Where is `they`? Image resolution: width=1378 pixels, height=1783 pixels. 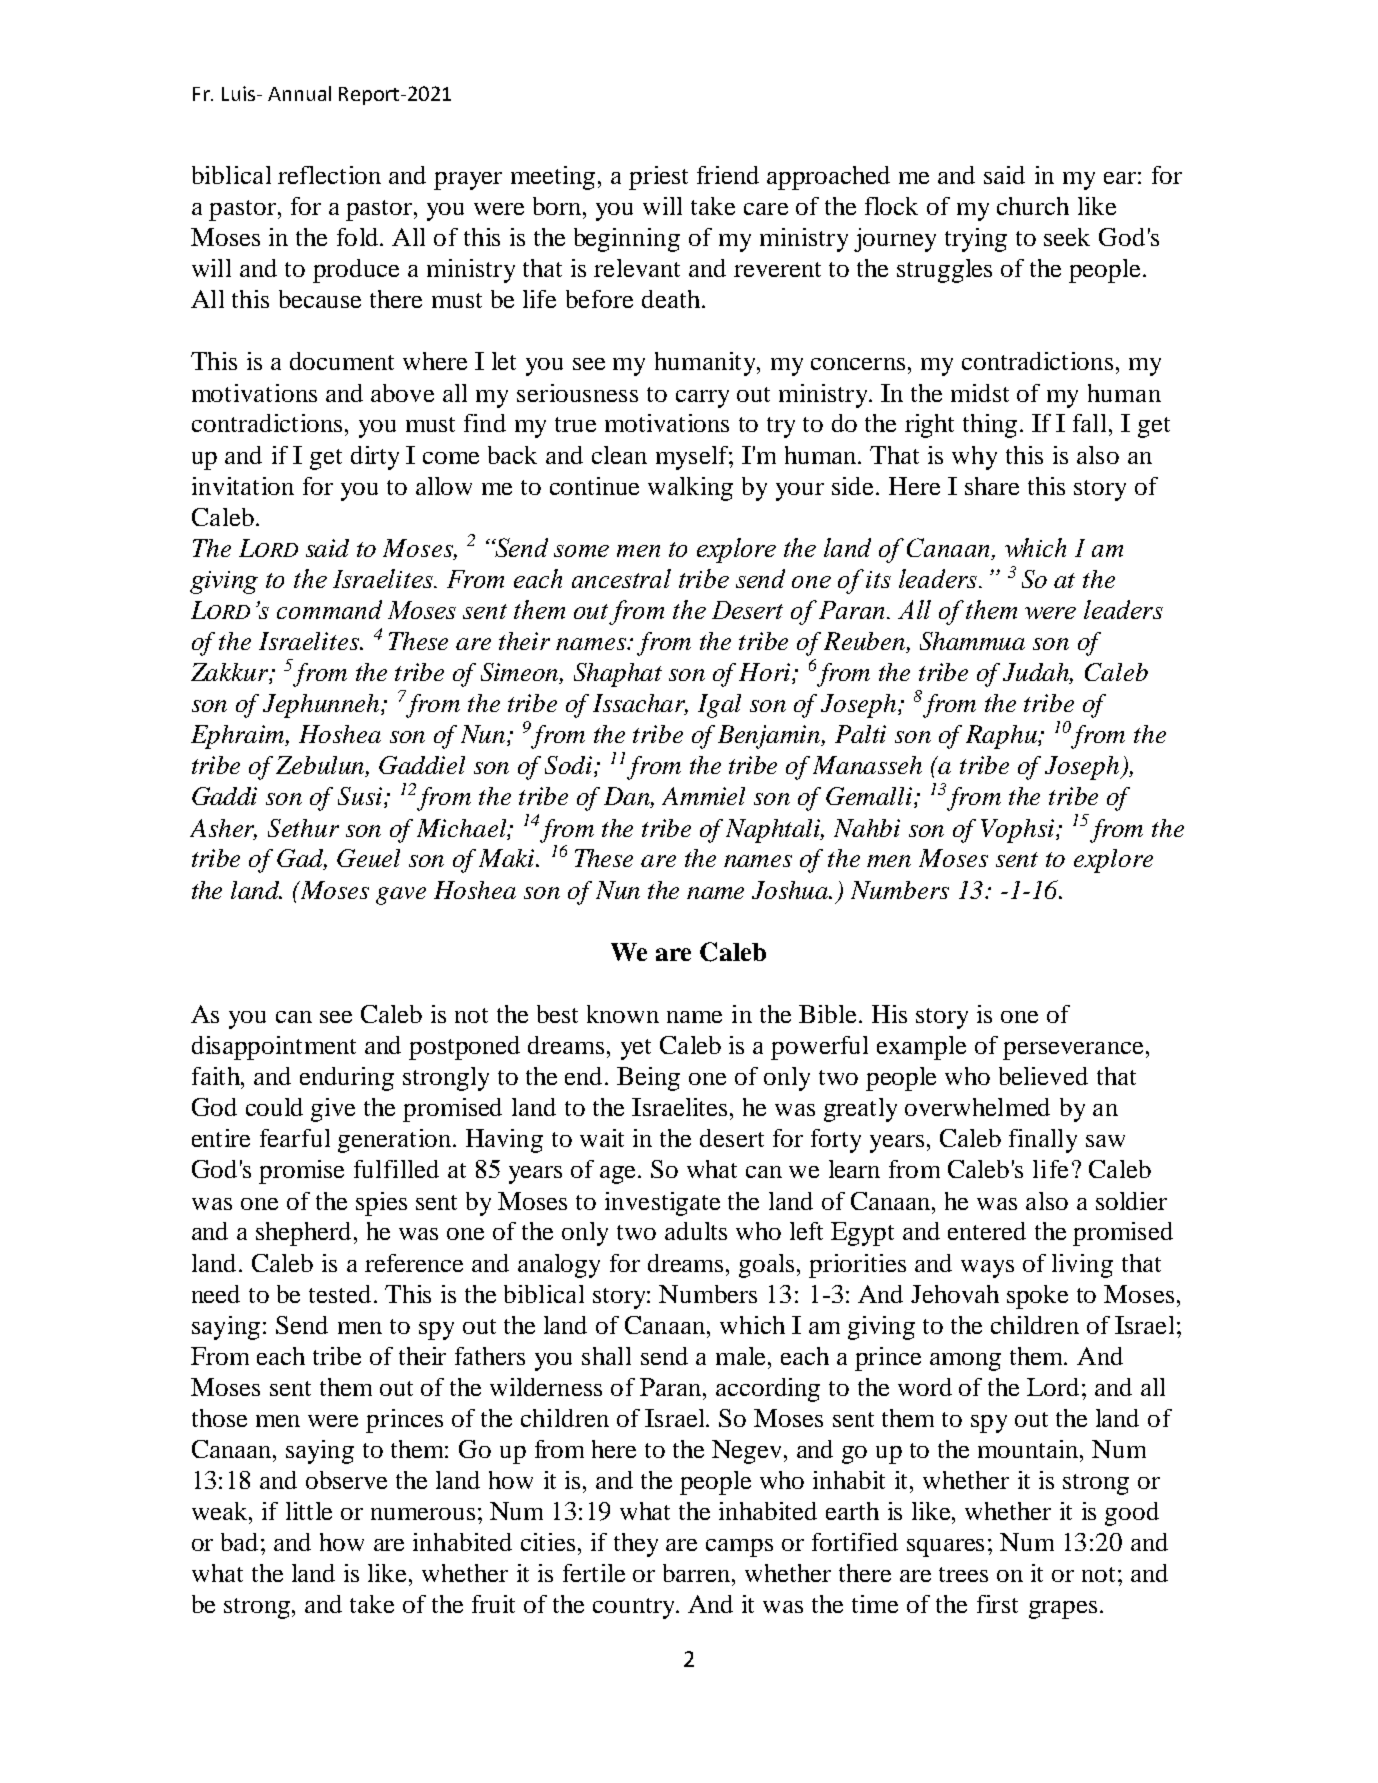 they is located at coordinates (636, 1545).
